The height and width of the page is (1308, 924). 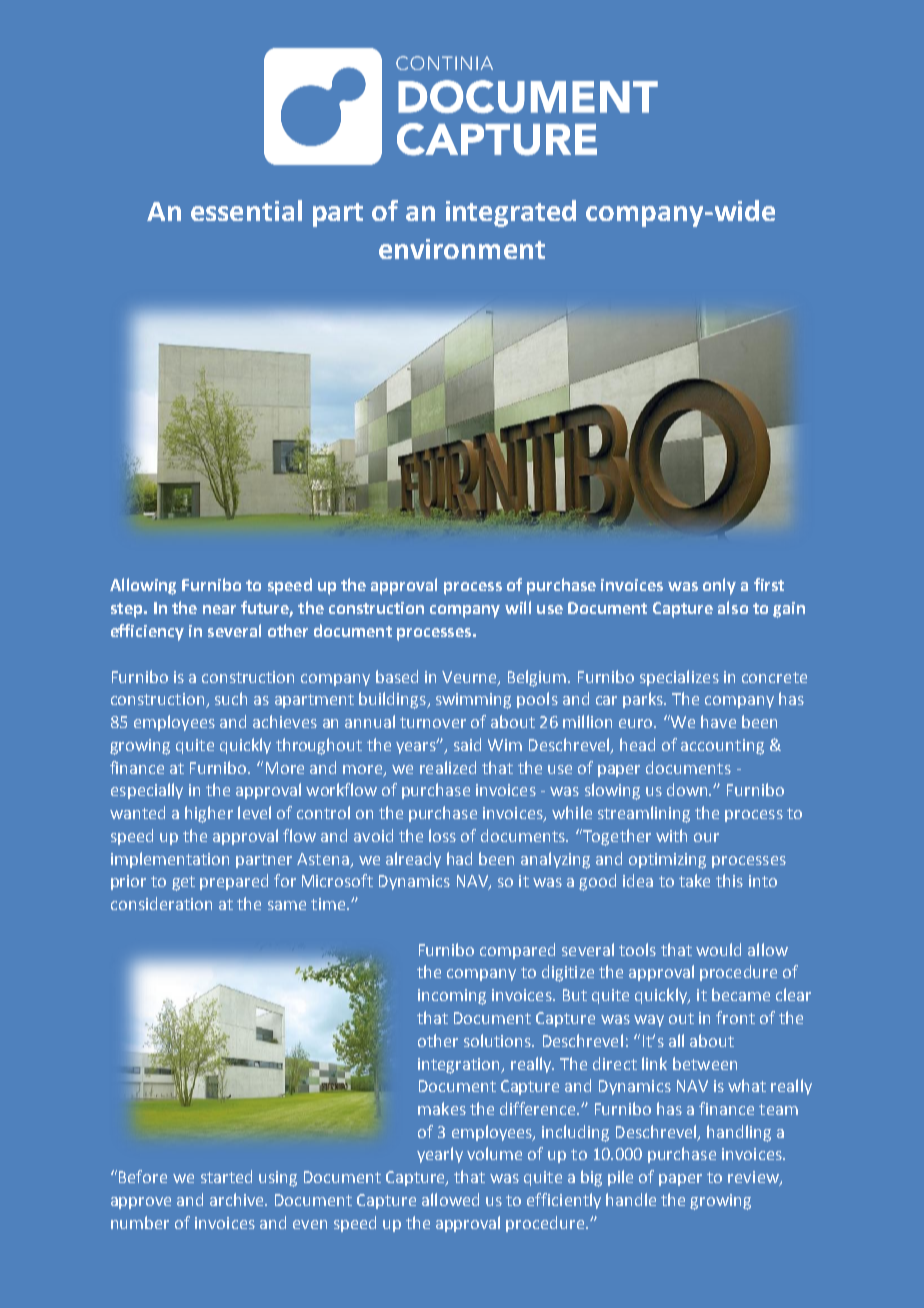 What do you see at coordinates (234, 882) in the page?
I see `prepared` at bounding box center [234, 882].
